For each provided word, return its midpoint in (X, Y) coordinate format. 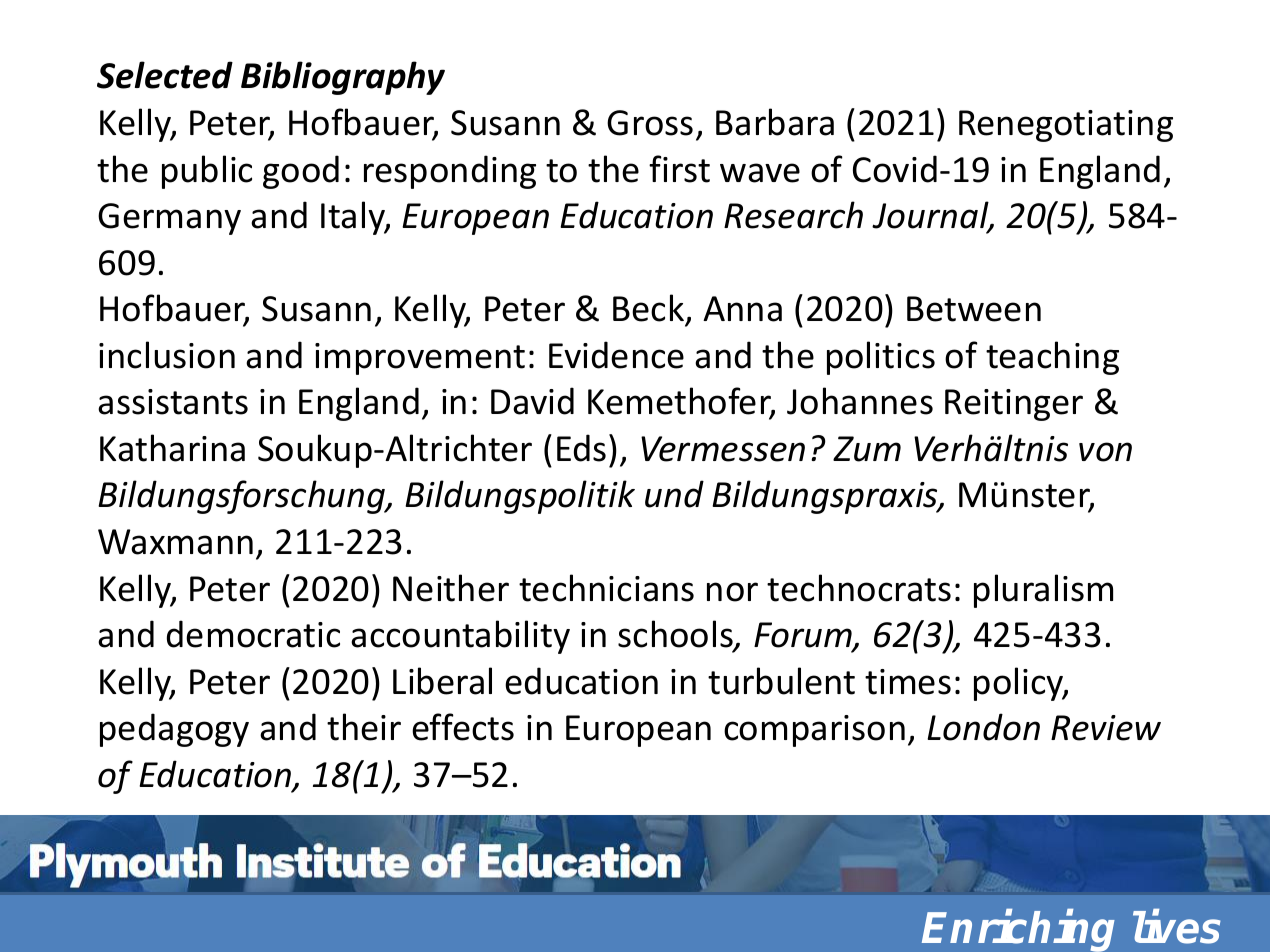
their (364, 727)
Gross (650, 123)
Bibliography (343, 78)
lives (1177, 927)
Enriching (1018, 931)
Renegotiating (1066, 126)
